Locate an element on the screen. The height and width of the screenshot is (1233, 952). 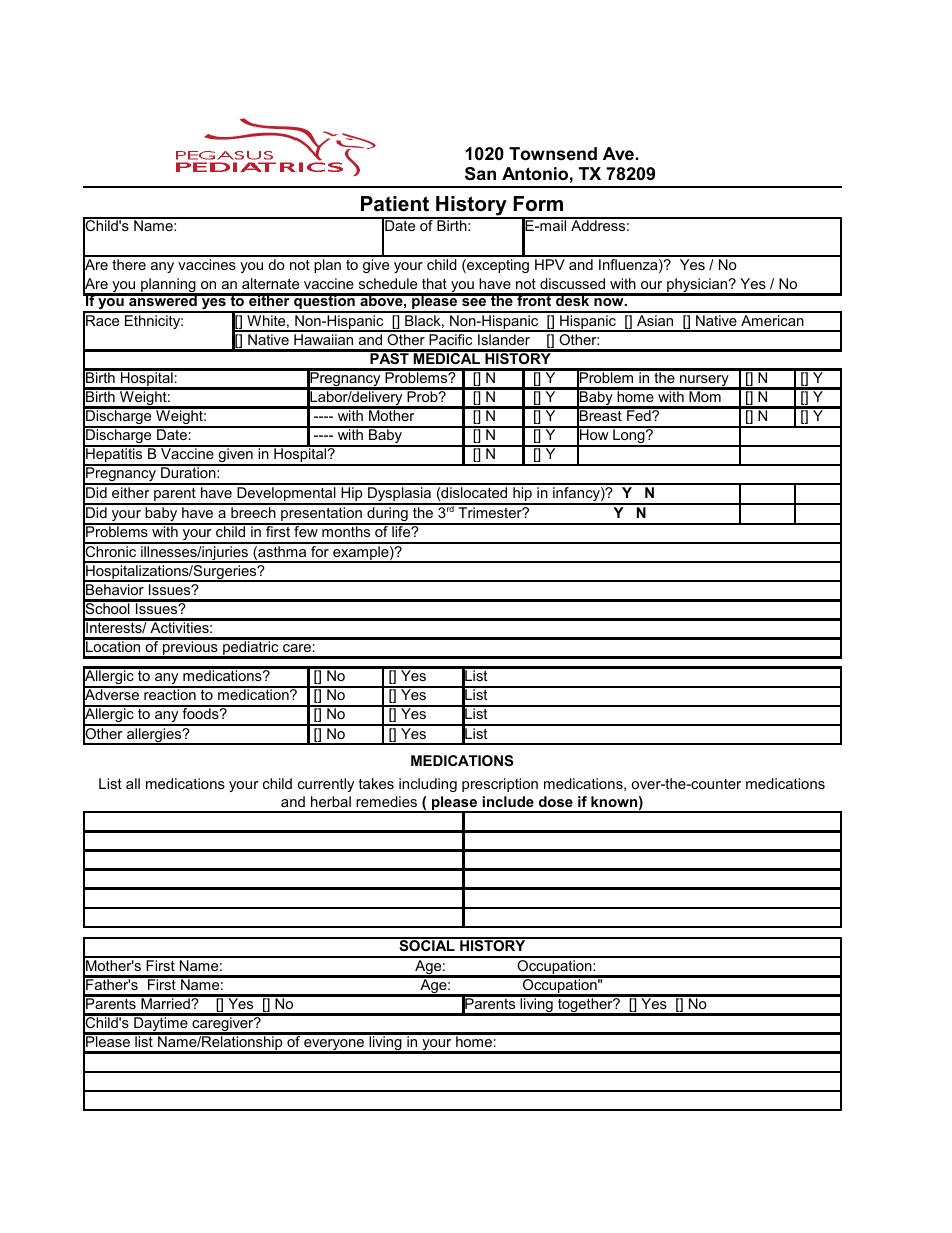
Townsend is located at coordinates (553, 154).
